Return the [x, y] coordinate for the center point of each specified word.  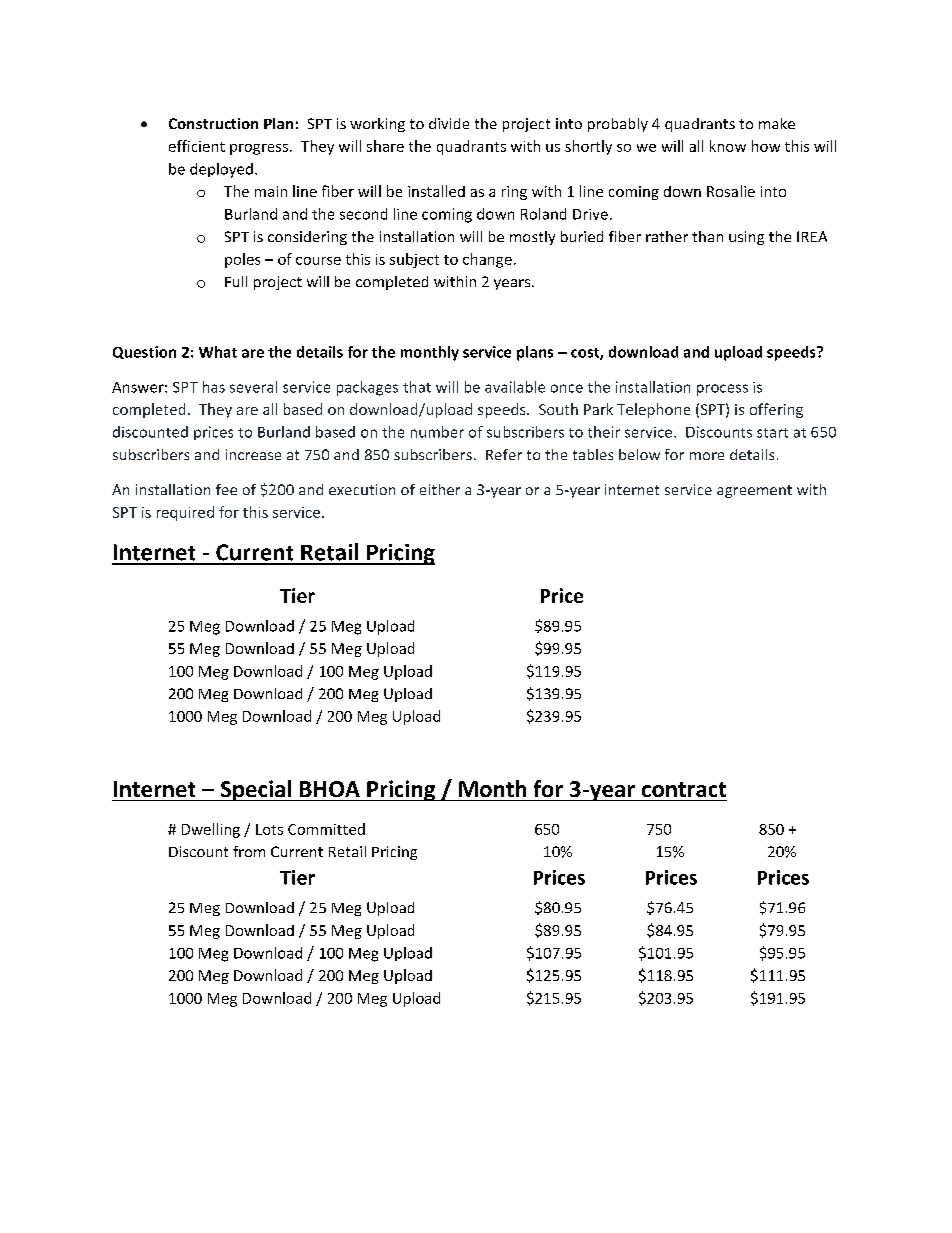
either [440, 489]
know [728, 146]
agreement [754, 491]
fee [226, 489]
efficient [197, 146]
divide [449, 123]
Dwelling [211, 830]
